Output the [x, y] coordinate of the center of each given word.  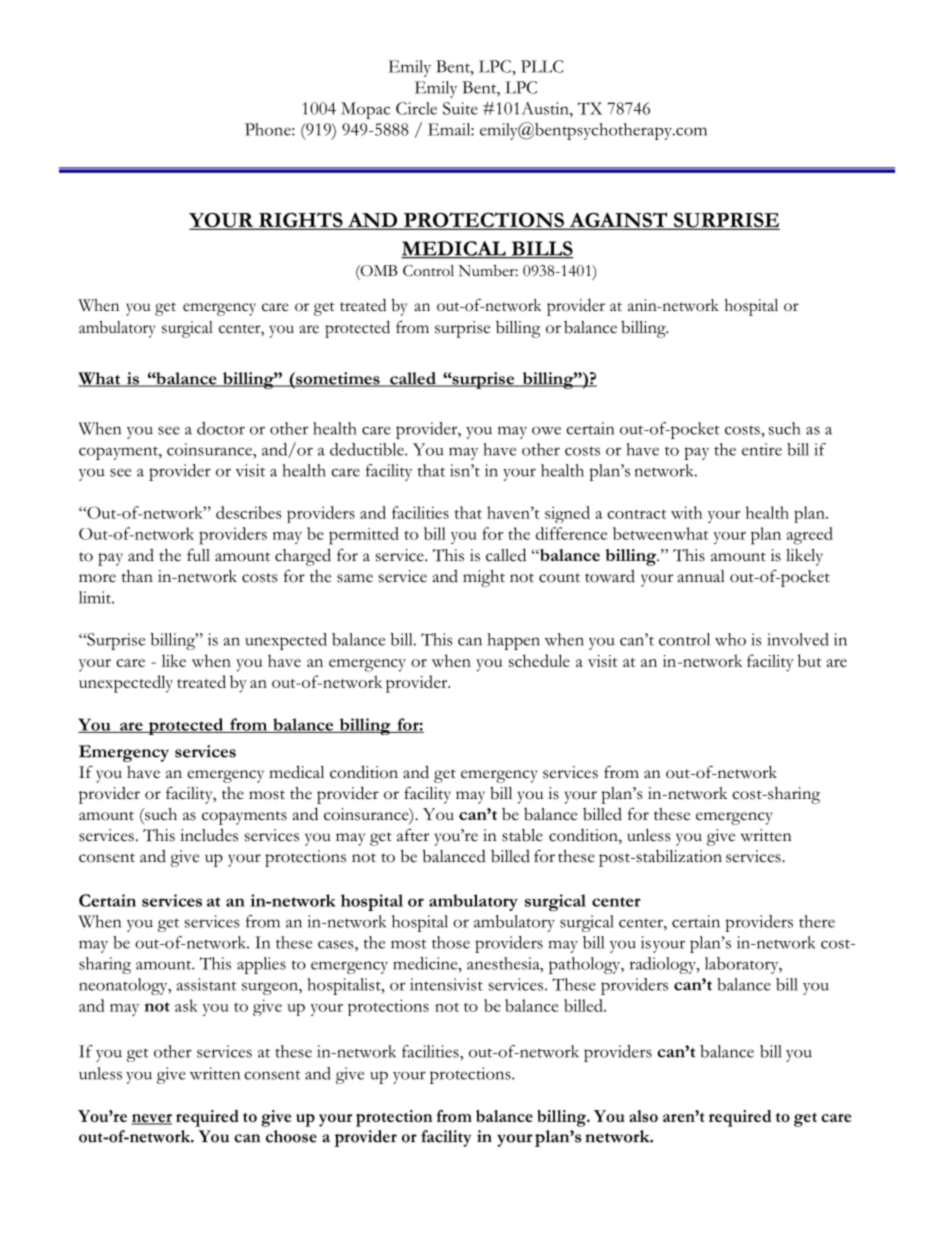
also [643, 1116]
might [484, 578]
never [152, 1119]
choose [291, 1136]
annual [701, 576]
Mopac [365, 110]
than [137, 576]
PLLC [542, 66]
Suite [460, 108]
